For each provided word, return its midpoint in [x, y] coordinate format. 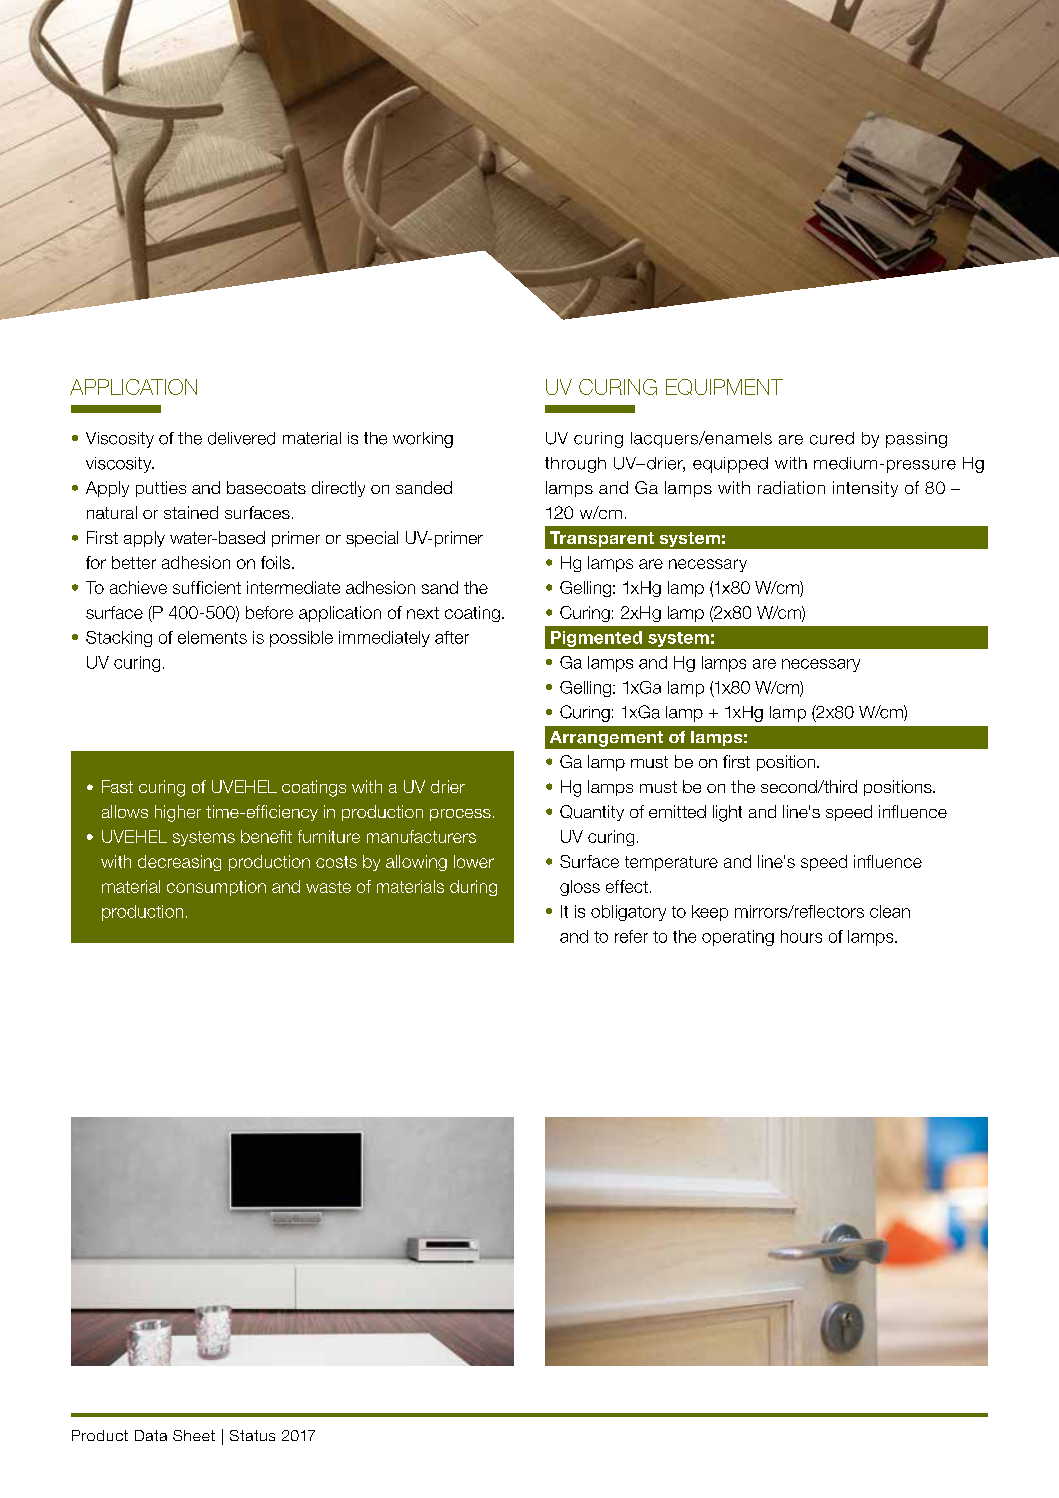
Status [252, 1435]
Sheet [194, 1435]
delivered [241, 438]
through [575, 465]
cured [832, 438]
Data [151, 1435]
